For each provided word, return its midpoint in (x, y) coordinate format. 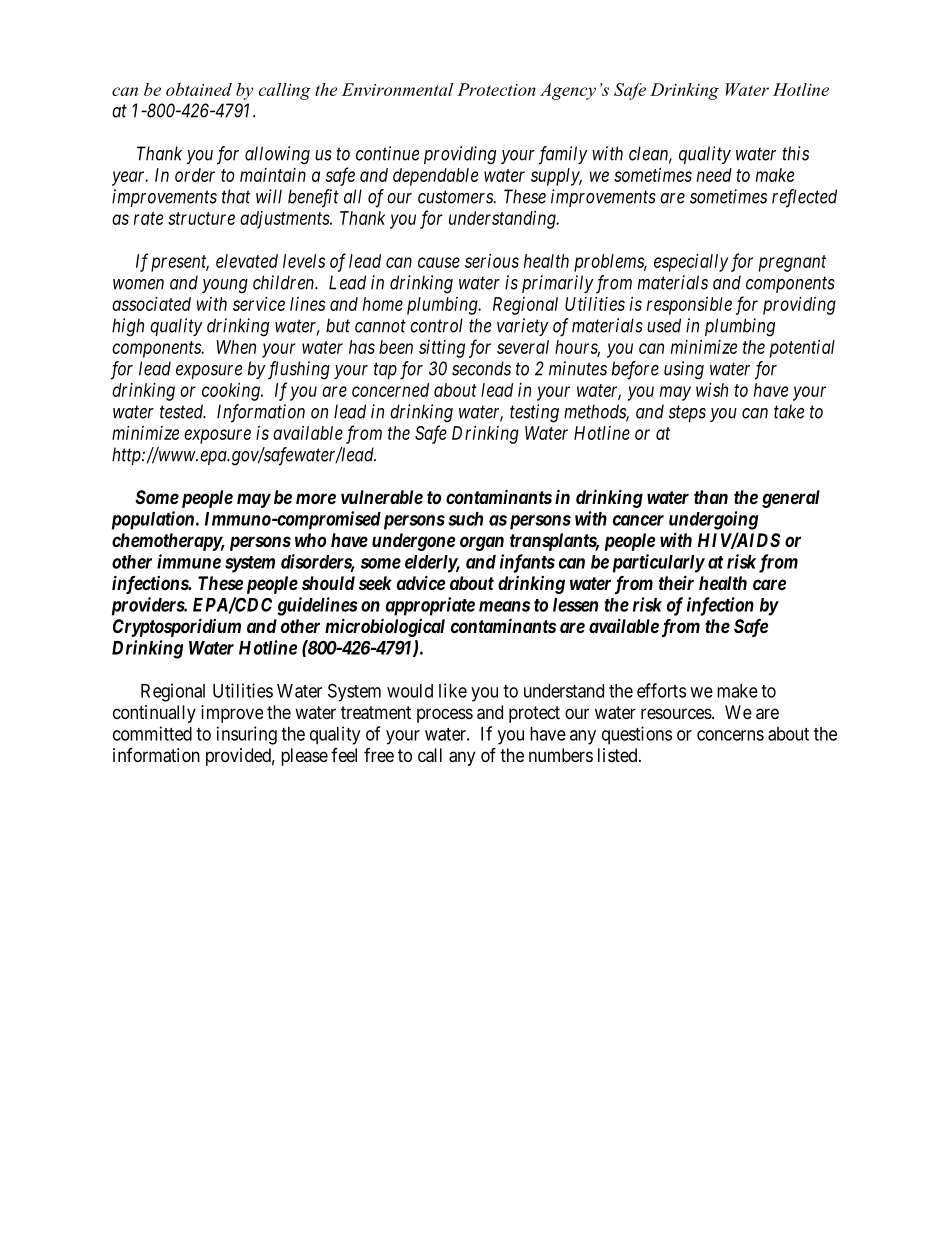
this (795, 153)
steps (687, 414)
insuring (247, 735)
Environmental (397, 89)
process (445, 715)
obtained (199, 89)
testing (534, 413)
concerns (730, 735)
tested (183, 411)
